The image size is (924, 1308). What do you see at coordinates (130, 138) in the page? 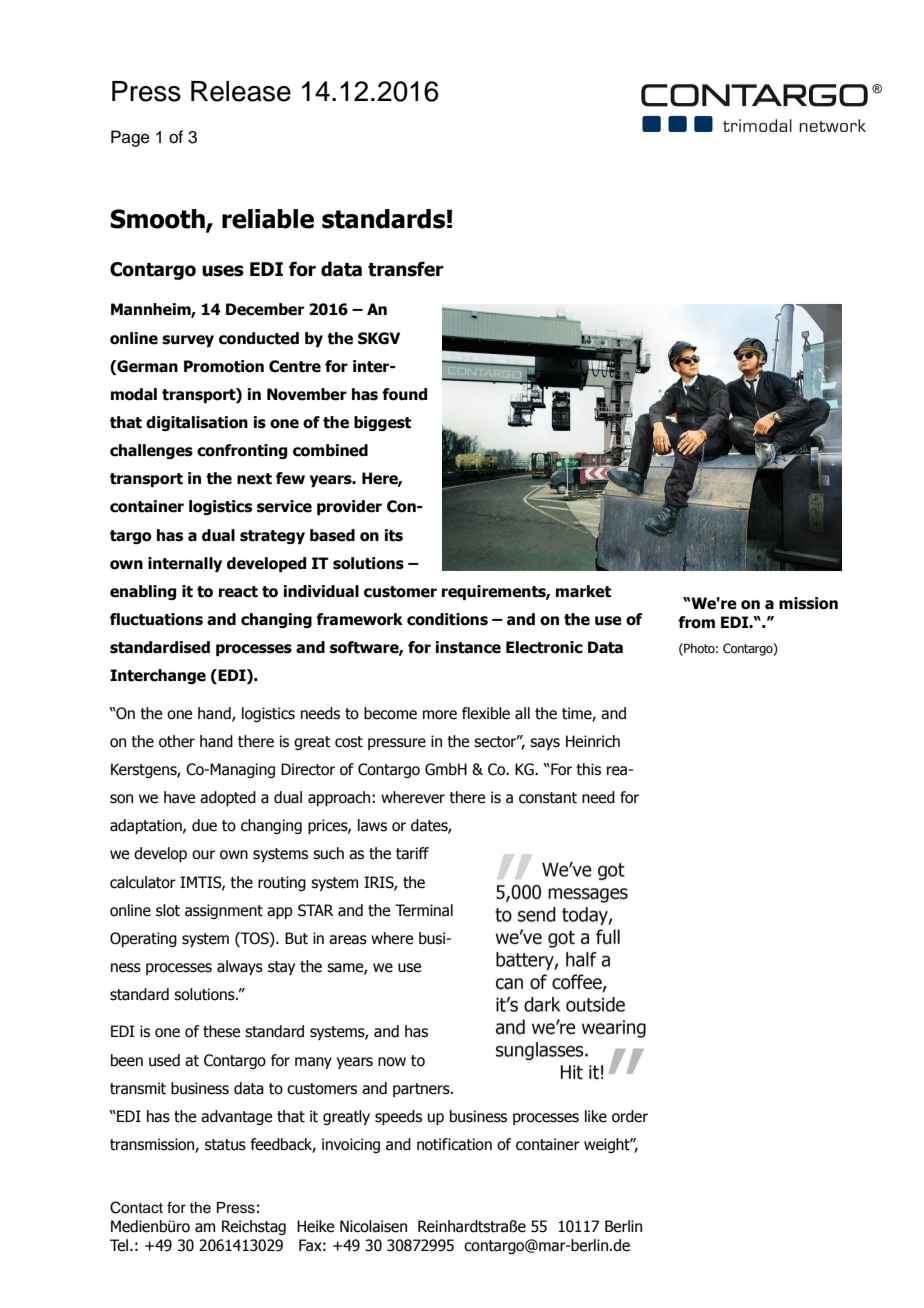
I see `Page` at bounding box center [130, 138].
